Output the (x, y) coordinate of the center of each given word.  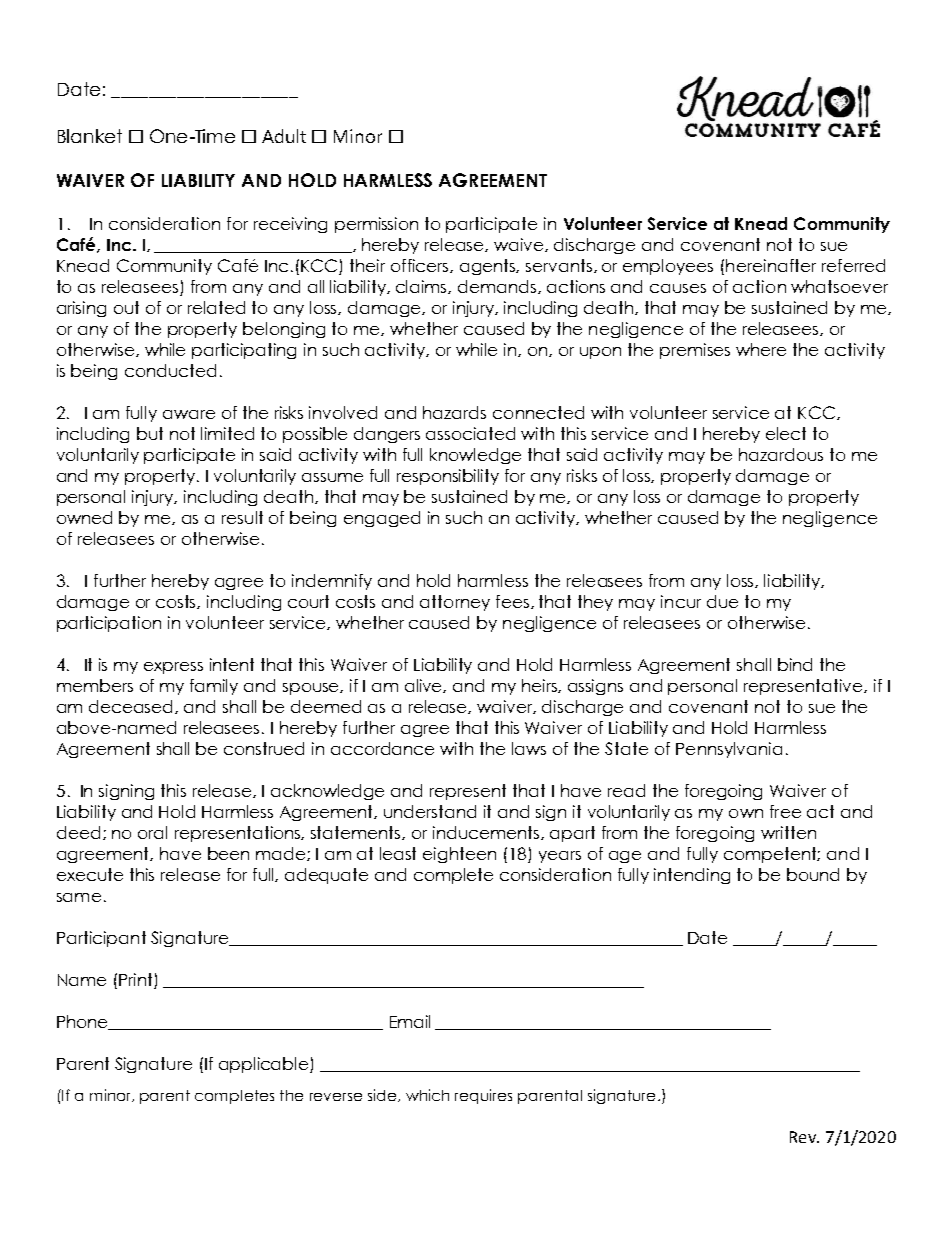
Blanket (90, 136)
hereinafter (771, 265)
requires (483, 1096)
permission (376, 225)
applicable (265, 1065)
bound (813, 874)
